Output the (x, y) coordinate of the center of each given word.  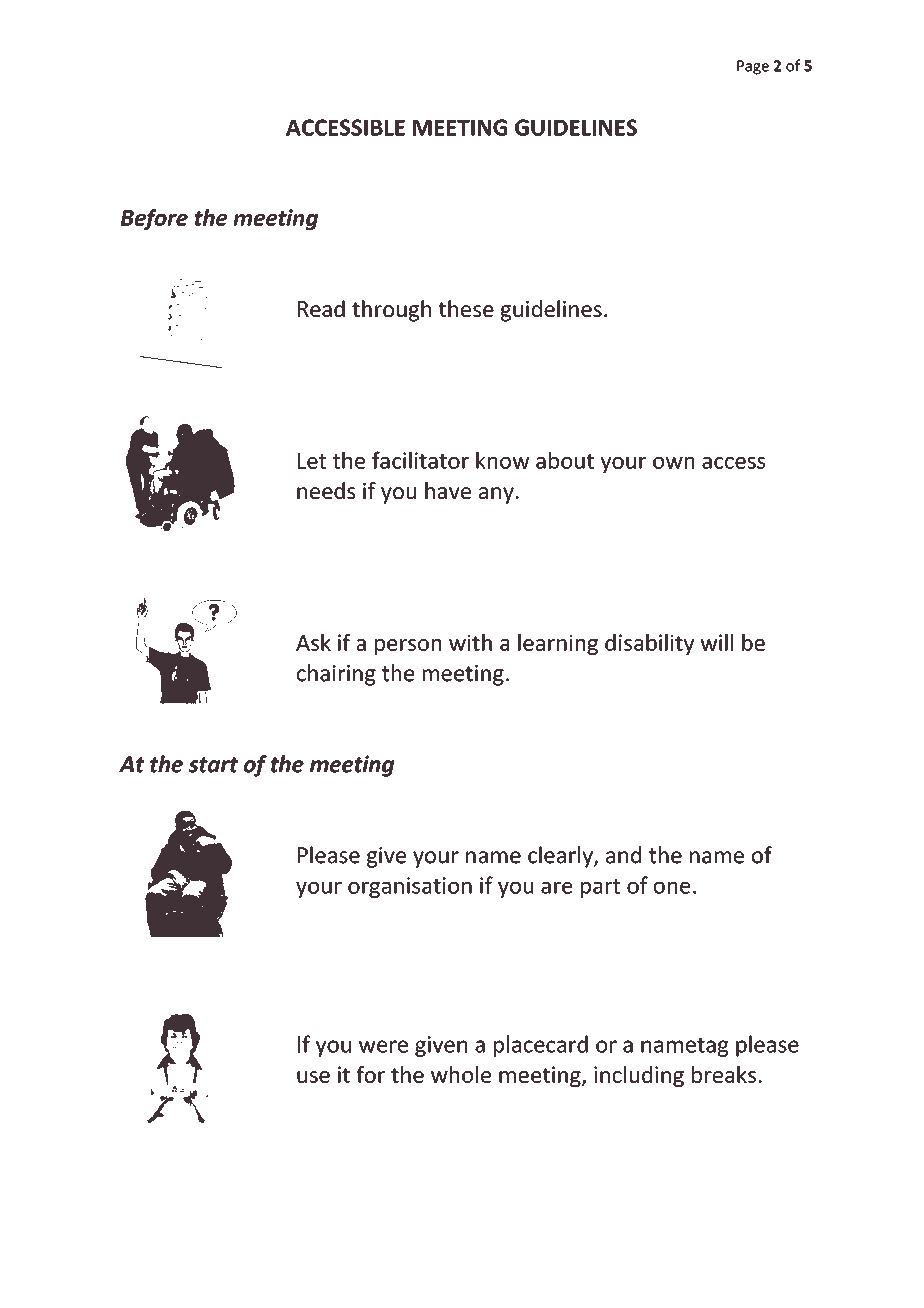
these (466, 308)
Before (154, 219)
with (470, 642)
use (313, 1077)
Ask (313, 642)
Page (753, 67)
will (717, 642)
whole (461, 1074)
